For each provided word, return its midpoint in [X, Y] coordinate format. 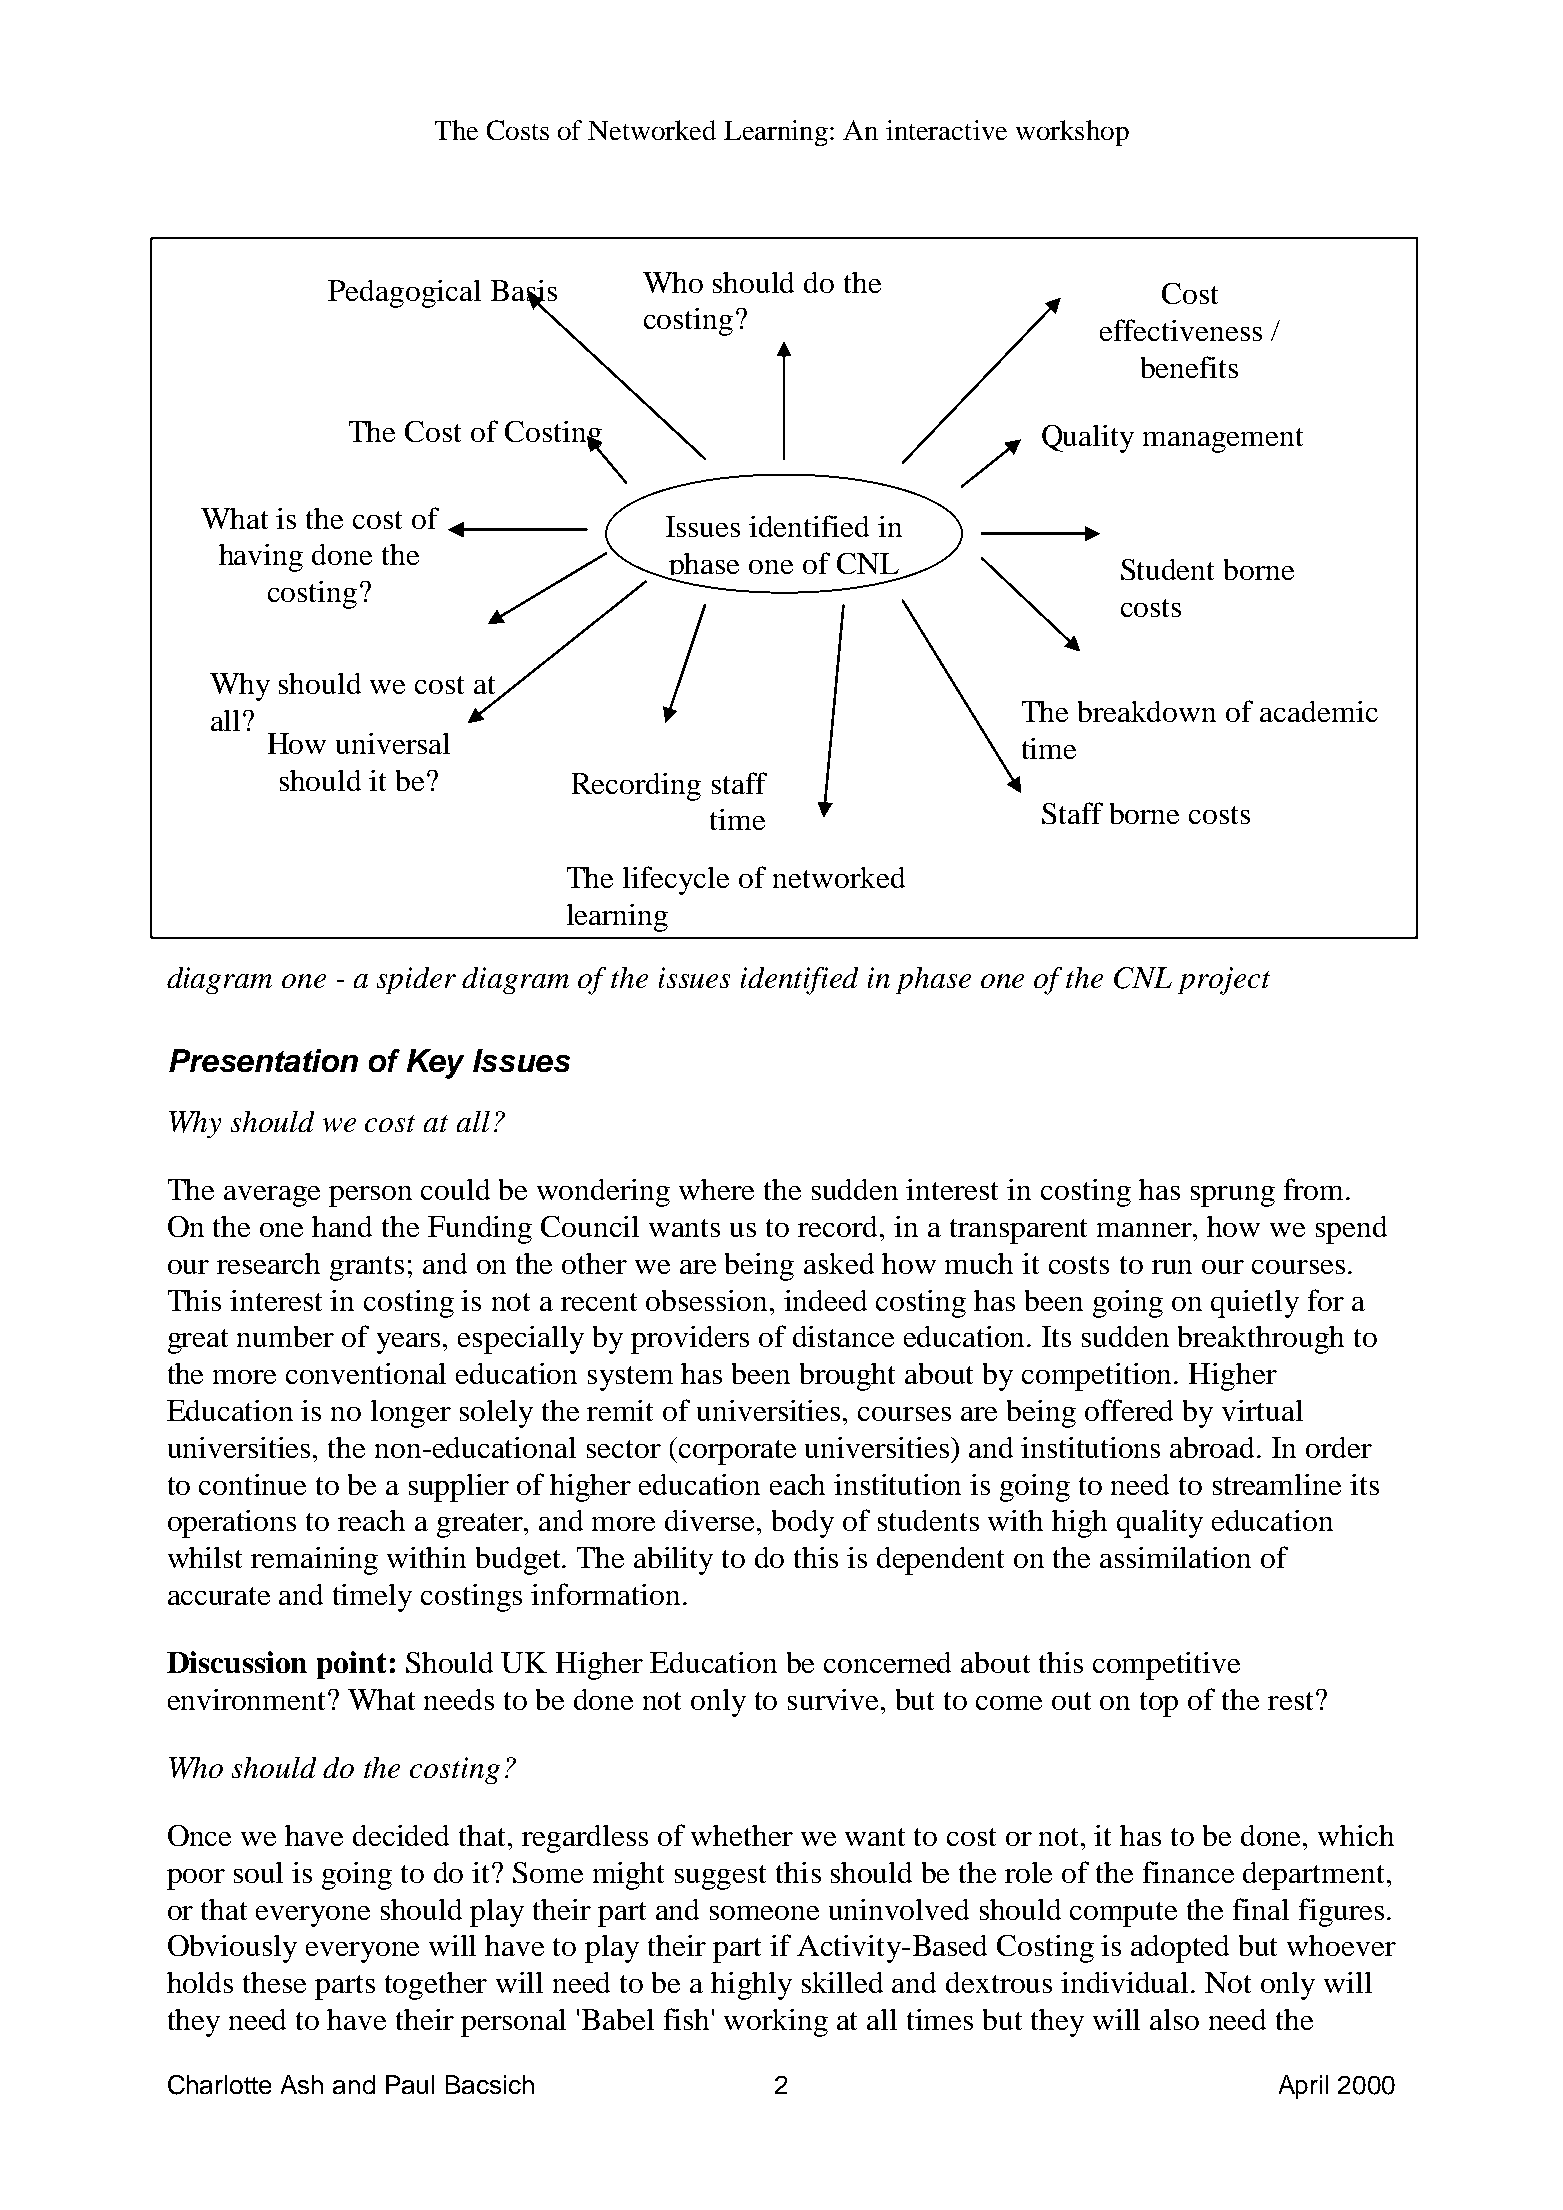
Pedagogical [404, 294]
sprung [1233, 1196]
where [716, 1189]
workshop [1072, 133]
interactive [946, 130]
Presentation [263, 1060]
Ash [302, 2084]
